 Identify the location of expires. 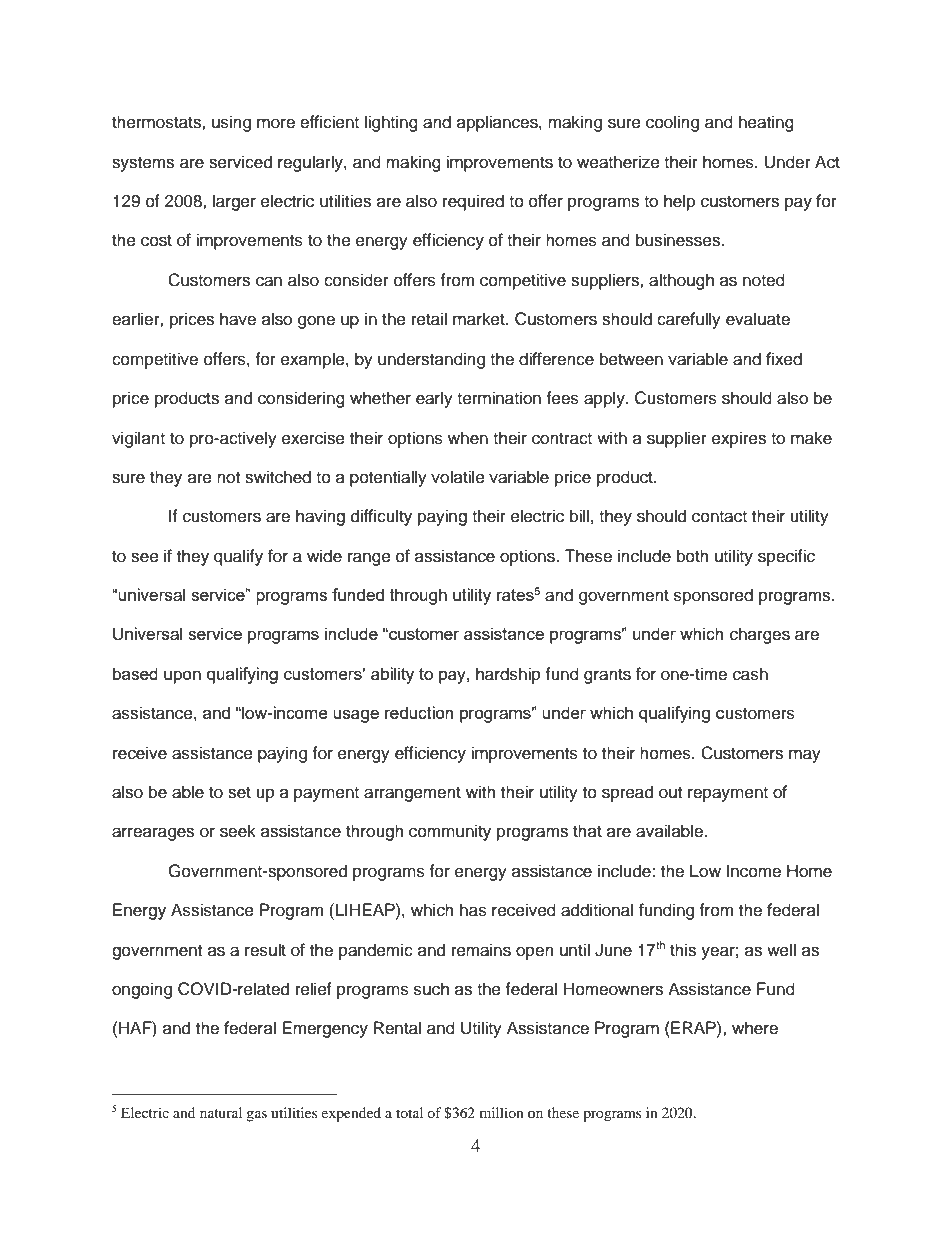
(739, 439).
